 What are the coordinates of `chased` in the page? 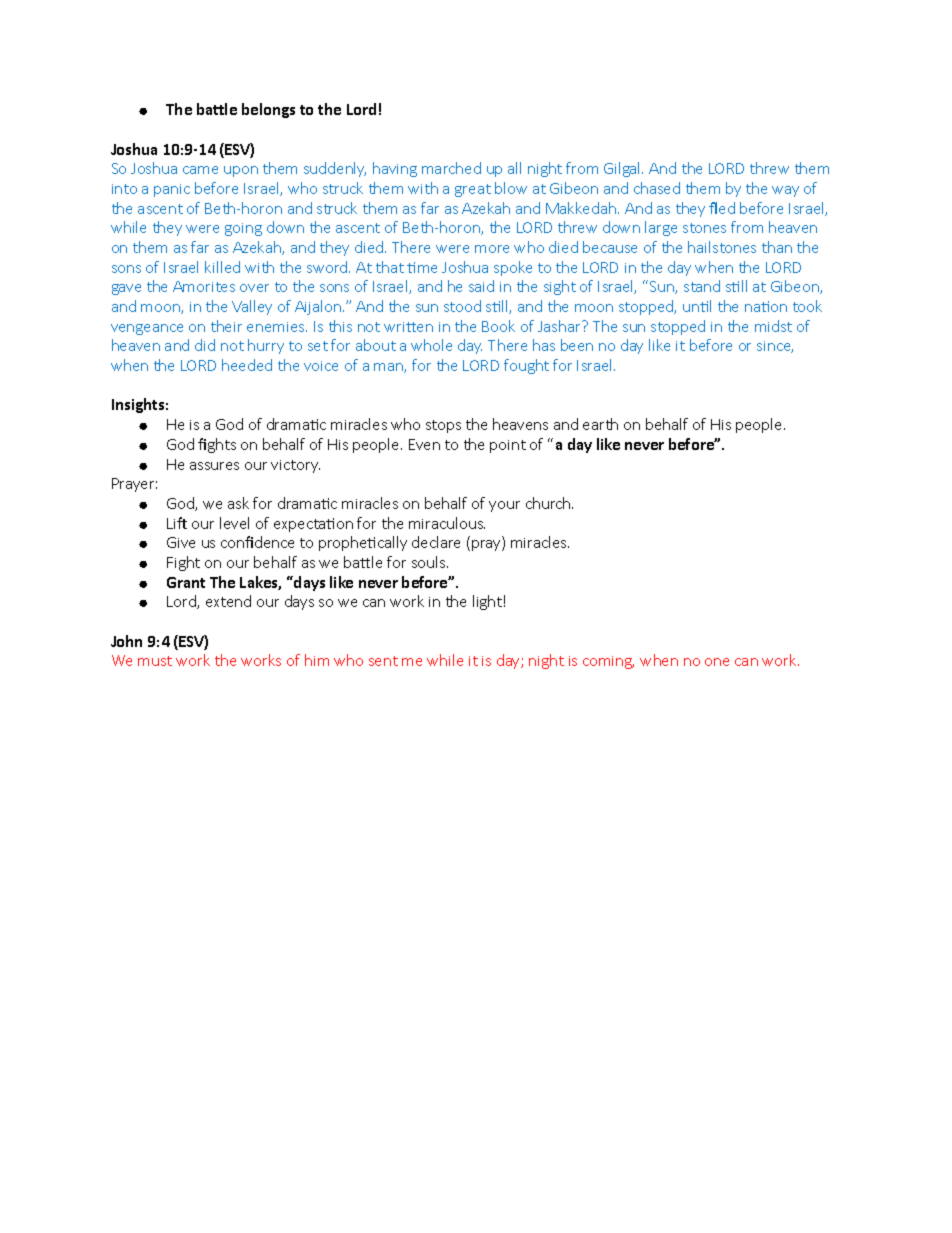 It's located at (657, 188).
